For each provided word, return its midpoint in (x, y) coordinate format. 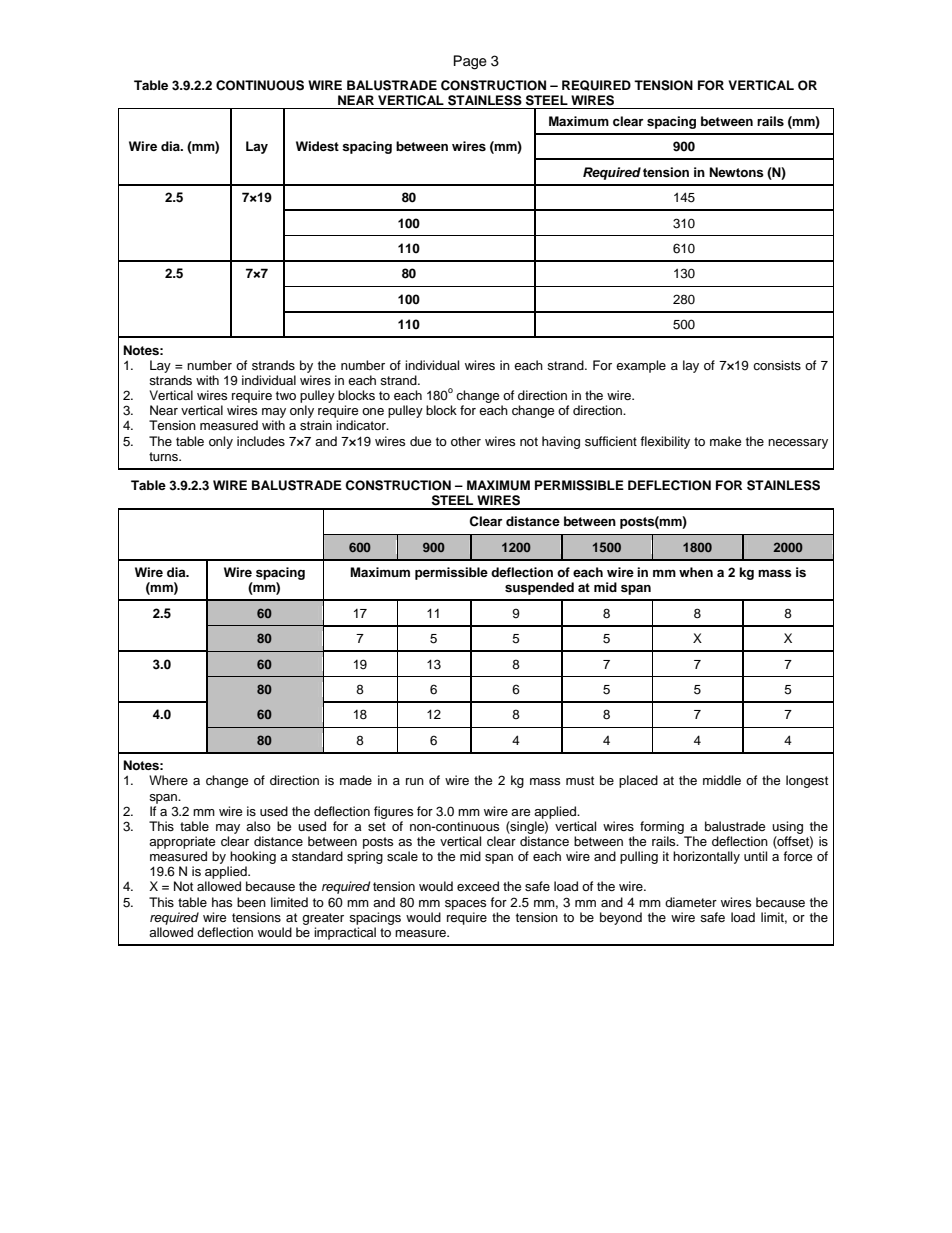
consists (777, 365)
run (415, 781)
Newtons (736, 172)
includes (261, 441)
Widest (317, 146)
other (466, 441)
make (725, 441)
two (286, 395)
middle (722, 780)
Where (168, 780)
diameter (691, 902)
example (641, 366)
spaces (465, 905)
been (251, 902)
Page (470, 62)
